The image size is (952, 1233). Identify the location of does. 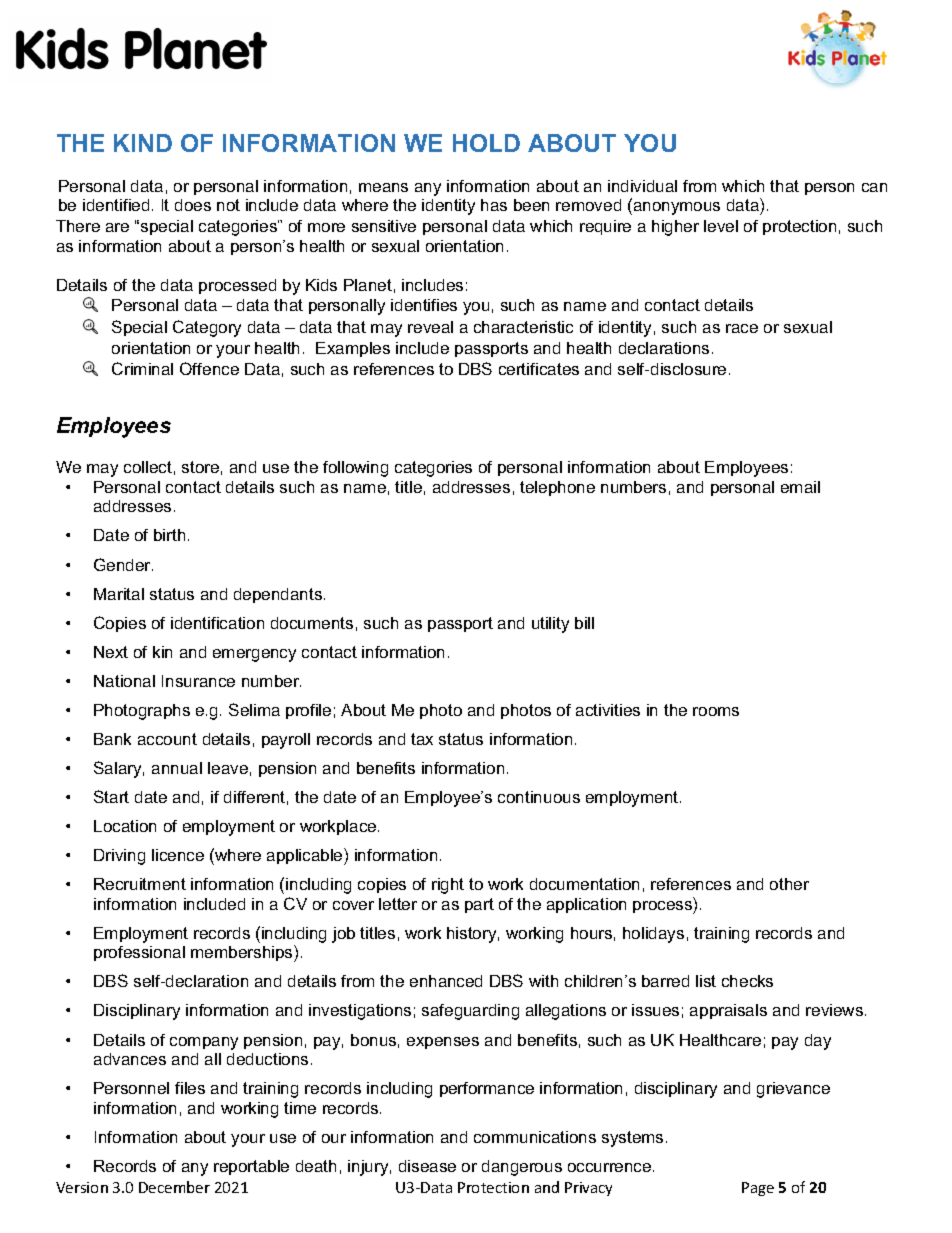
(193, 205).
